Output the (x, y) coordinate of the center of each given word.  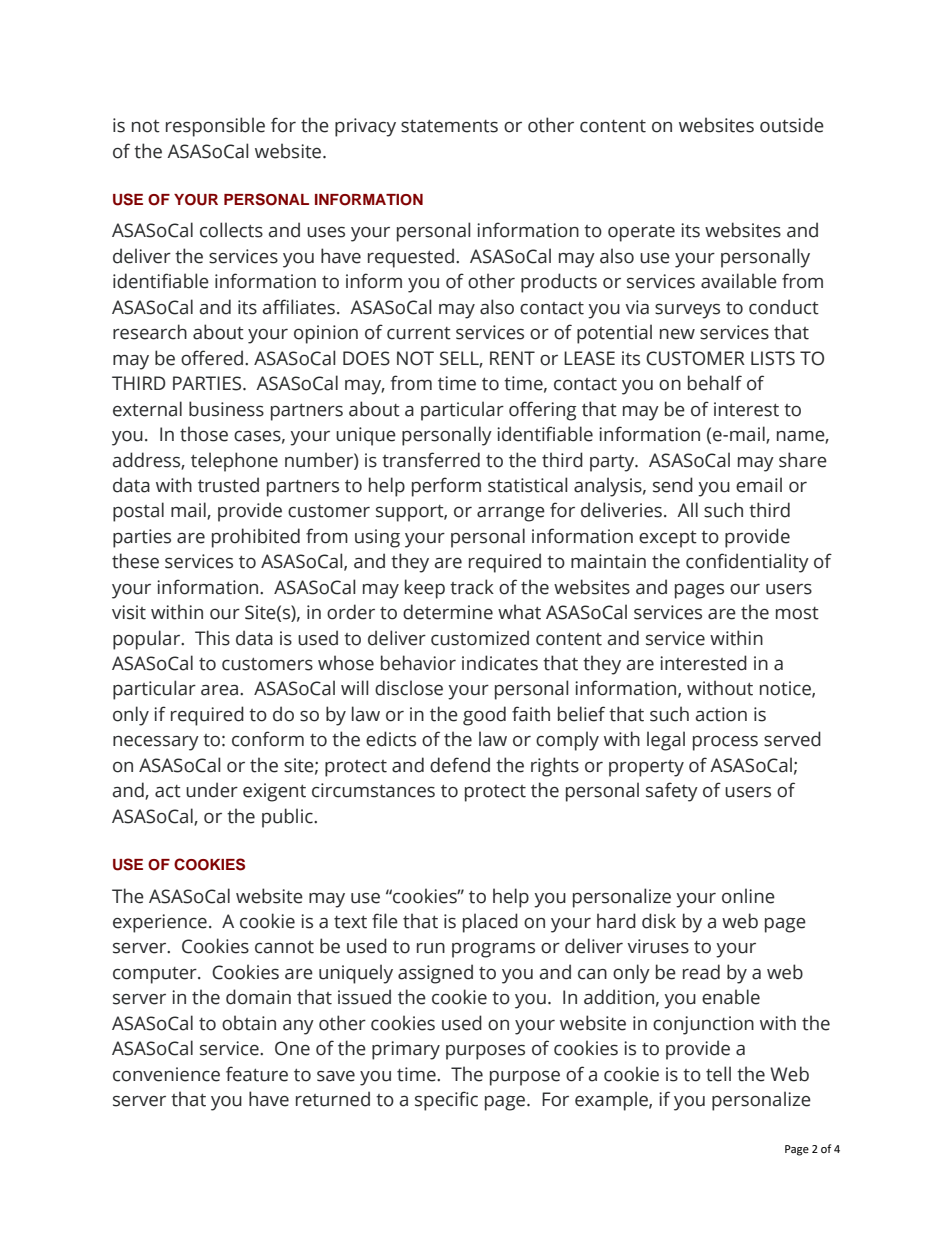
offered (212, 358)
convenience (166, 1074)
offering (542, 411)
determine (448, 612)
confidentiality (747, 563)
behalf (715, 383)
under (212, 790)
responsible (215, 127)
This (212, 638)
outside (792, 125)
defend (460, 765)
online (748, 896)
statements (449, 126)
